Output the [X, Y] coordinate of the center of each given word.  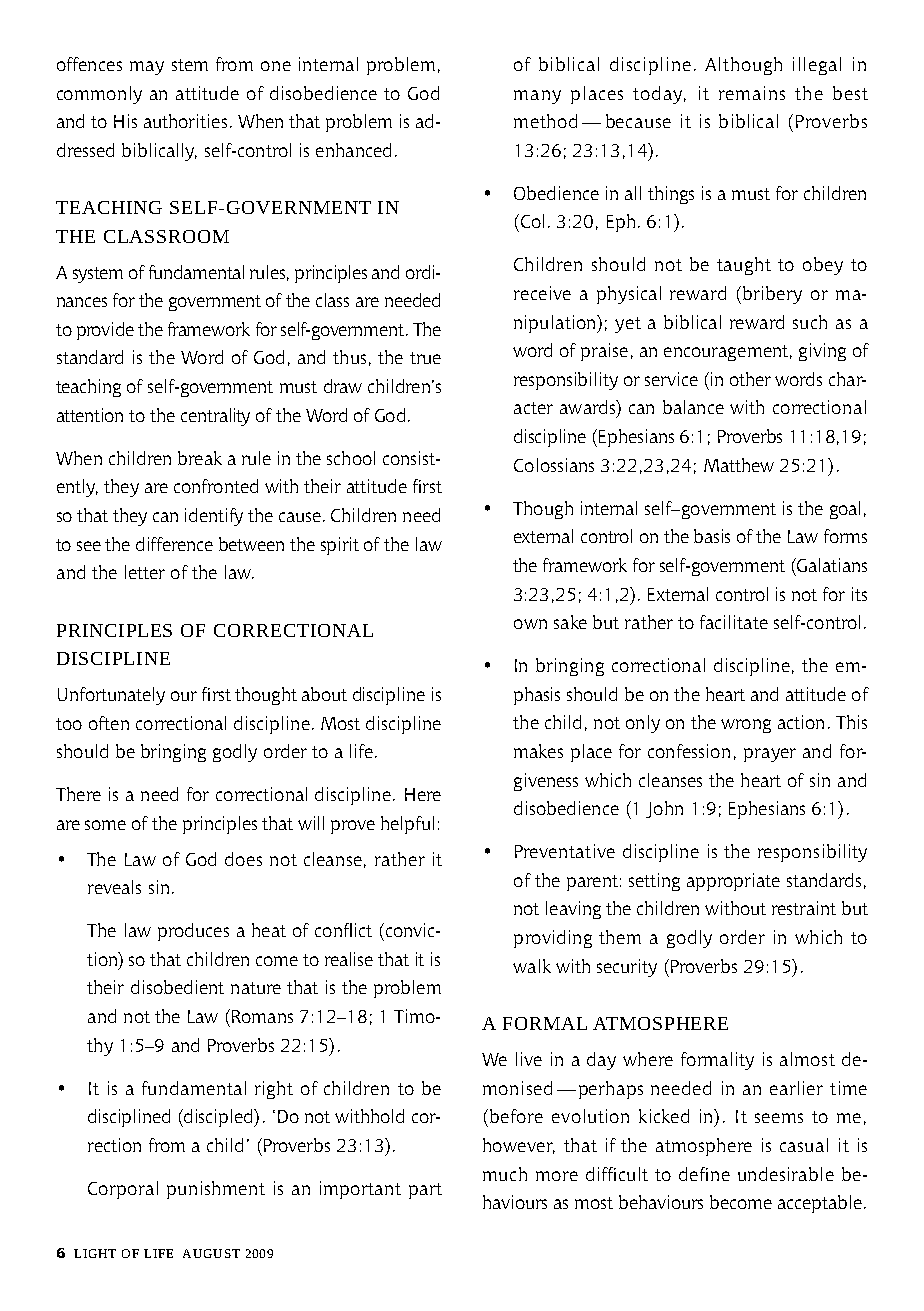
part [425, 1191]
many [537, 97]
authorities [185, 121]
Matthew [739, 465]
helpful [407, 825]
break [200, 458]
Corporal [123, 1190]
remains [752, 93]
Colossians [554, 465]
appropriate [733, 882]
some [105, 825]
